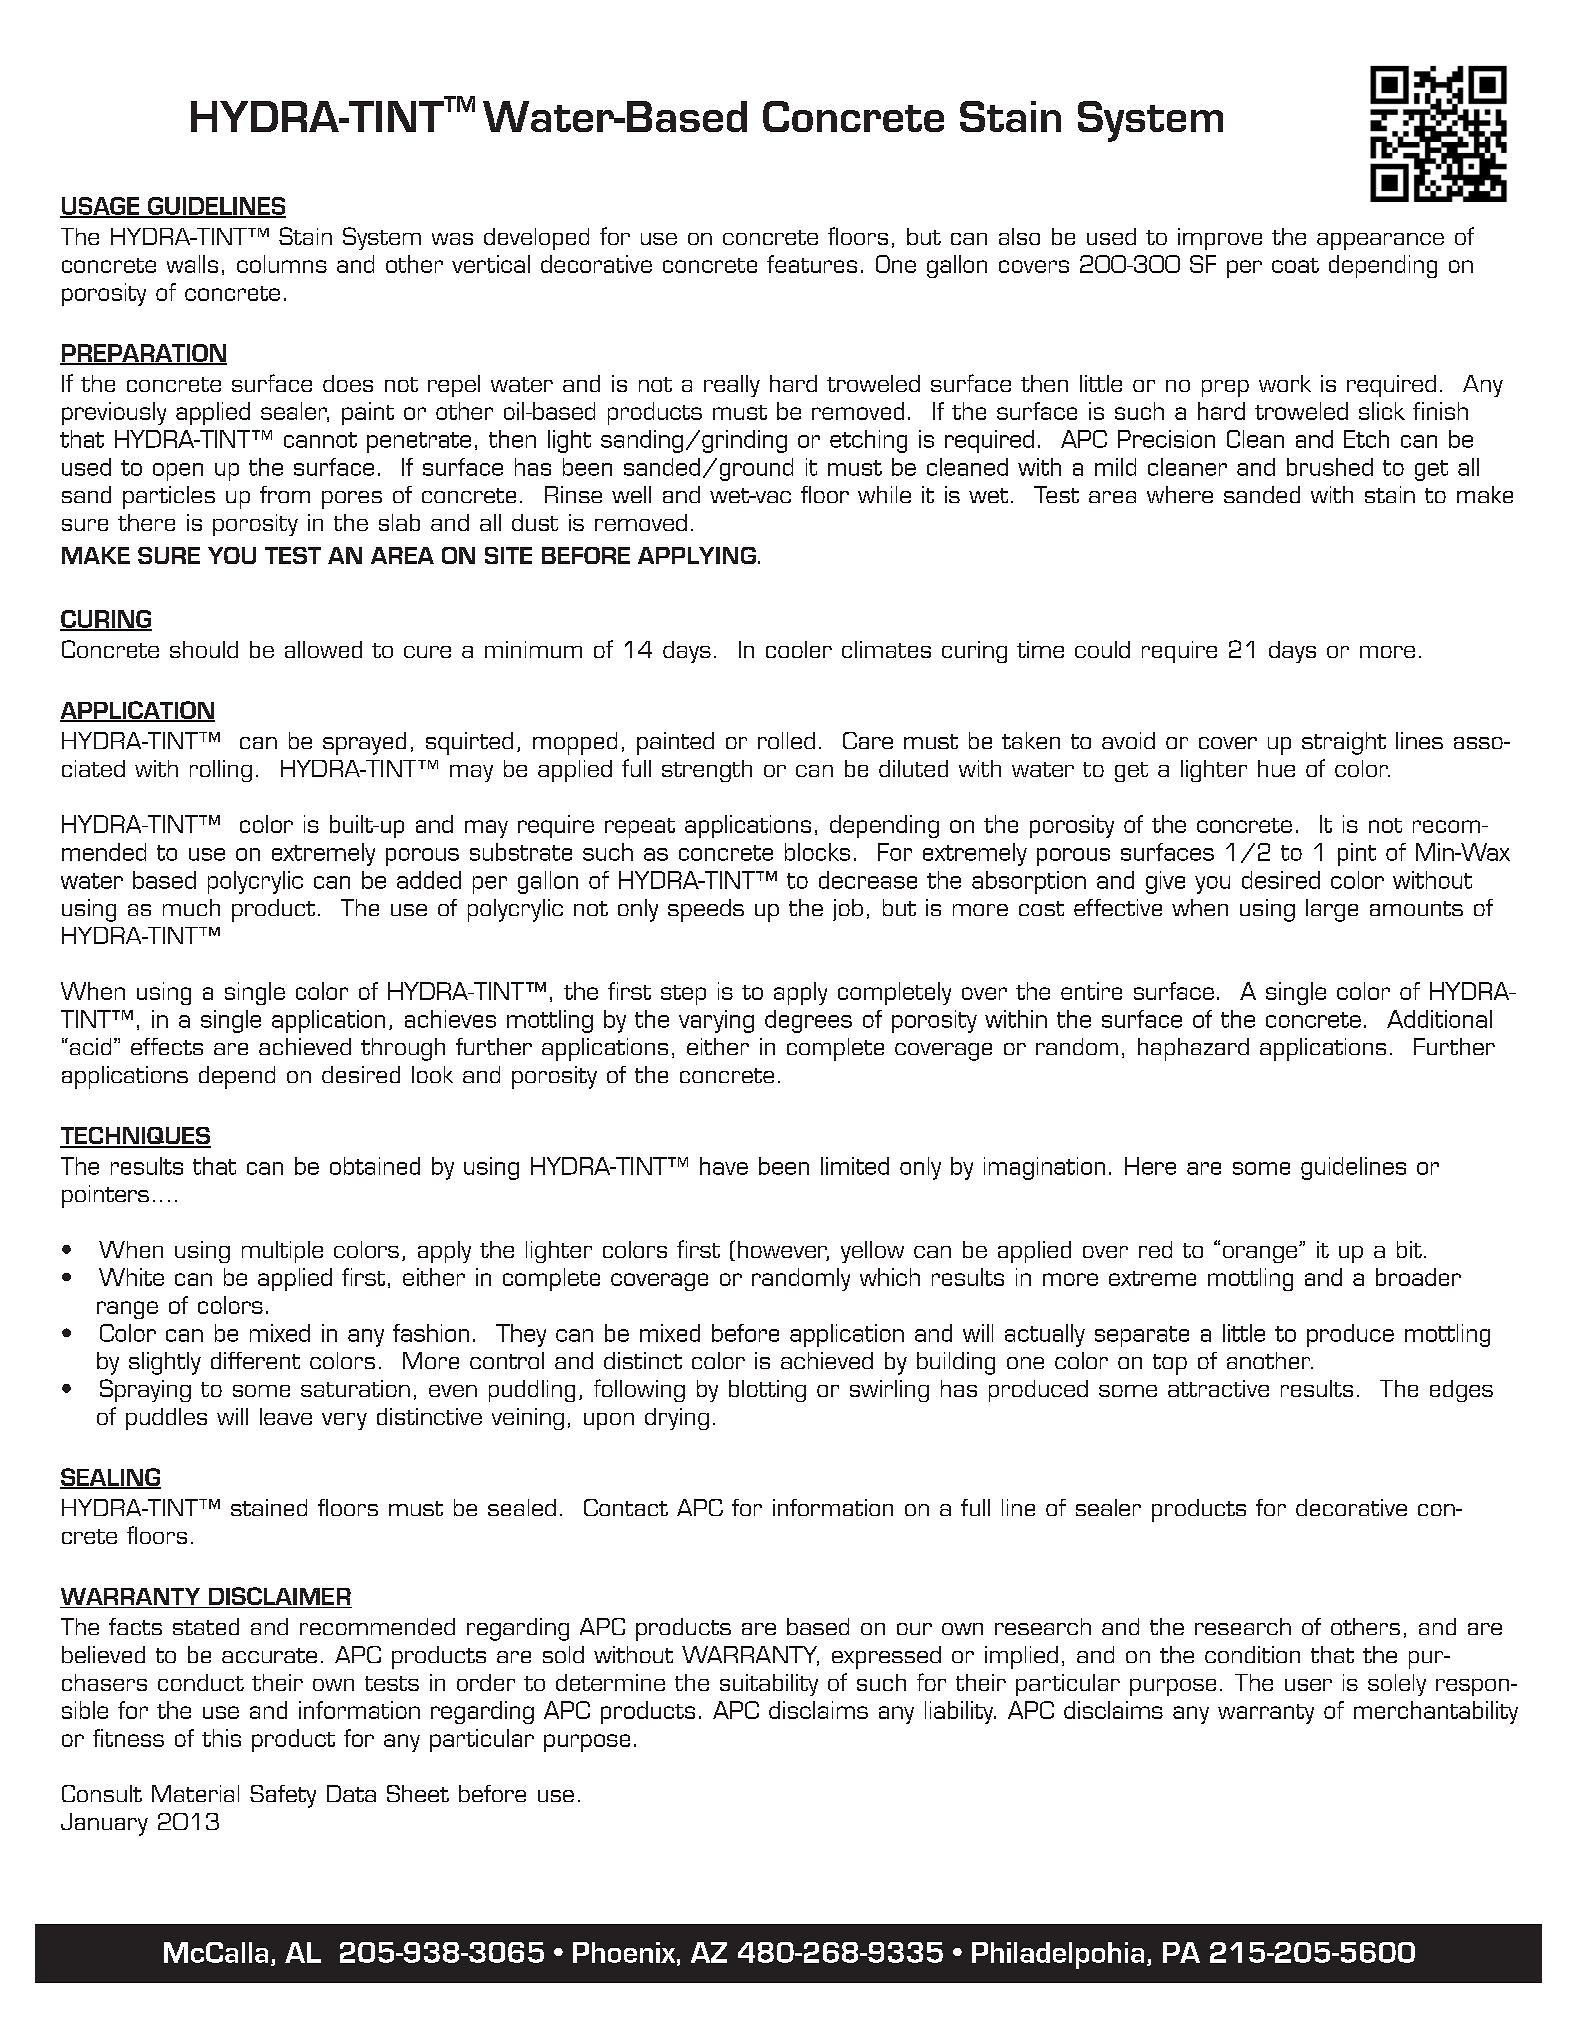 The width and height of the page is (1577, 2041). I want to click on attractive, so click(1218, 1388).
